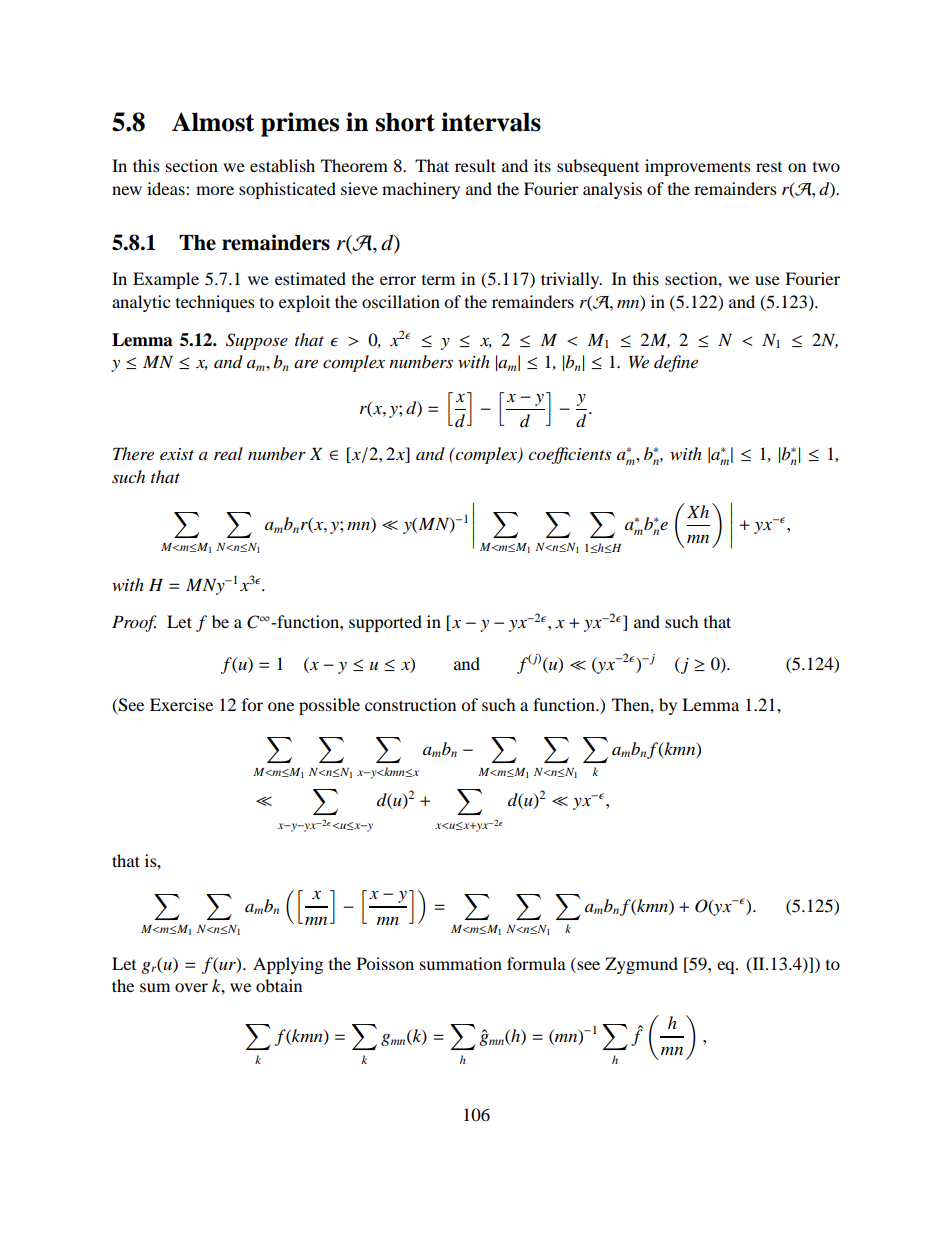 The height and width of the screenshot is (1233, 952). What do you see at coordinates (134, 623) in the screenshot?
I see `Proof` at bounding box center [134, 623].
